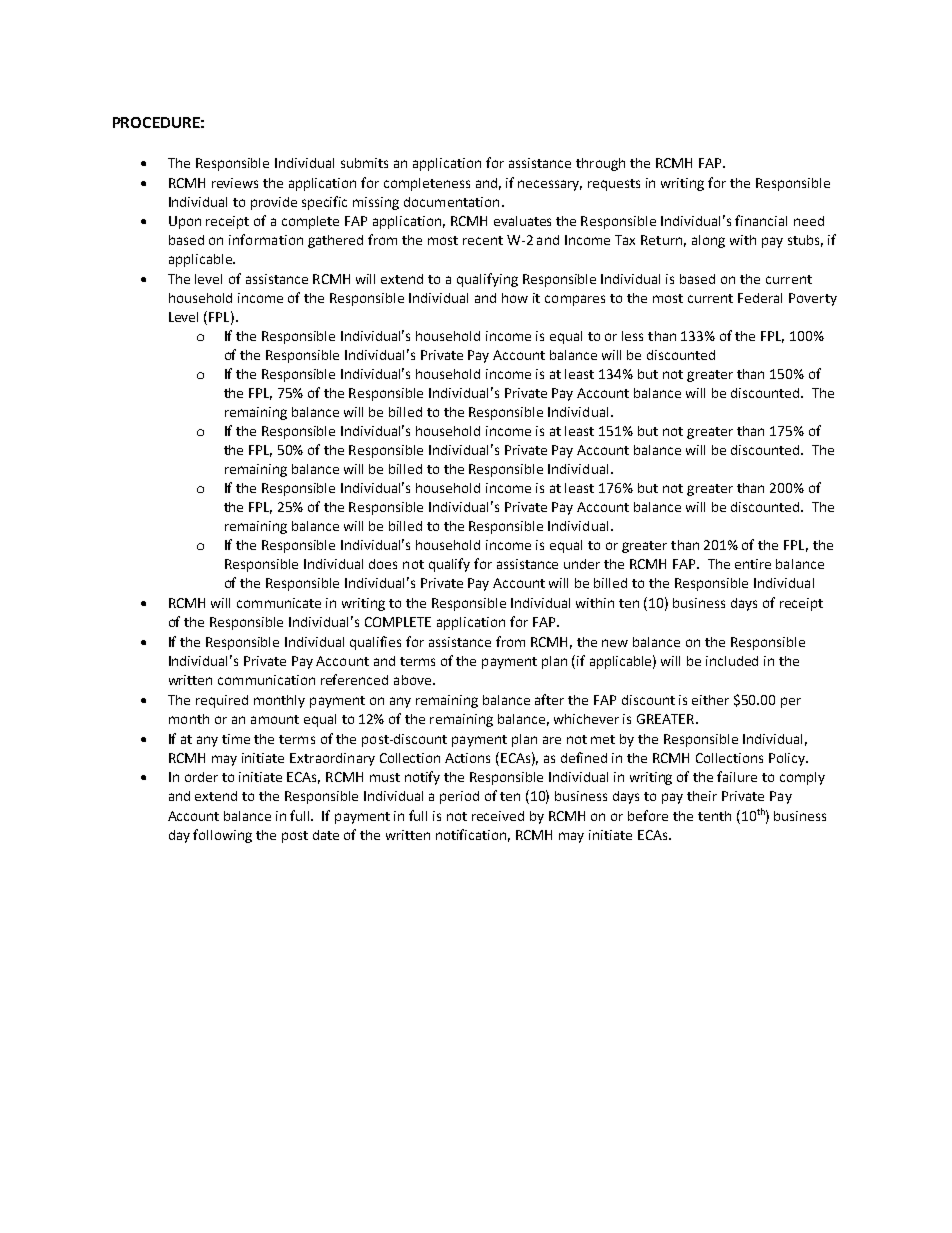  Describe the element at coordinates (582, 564) in the screenshot. I see `under` at that location.
